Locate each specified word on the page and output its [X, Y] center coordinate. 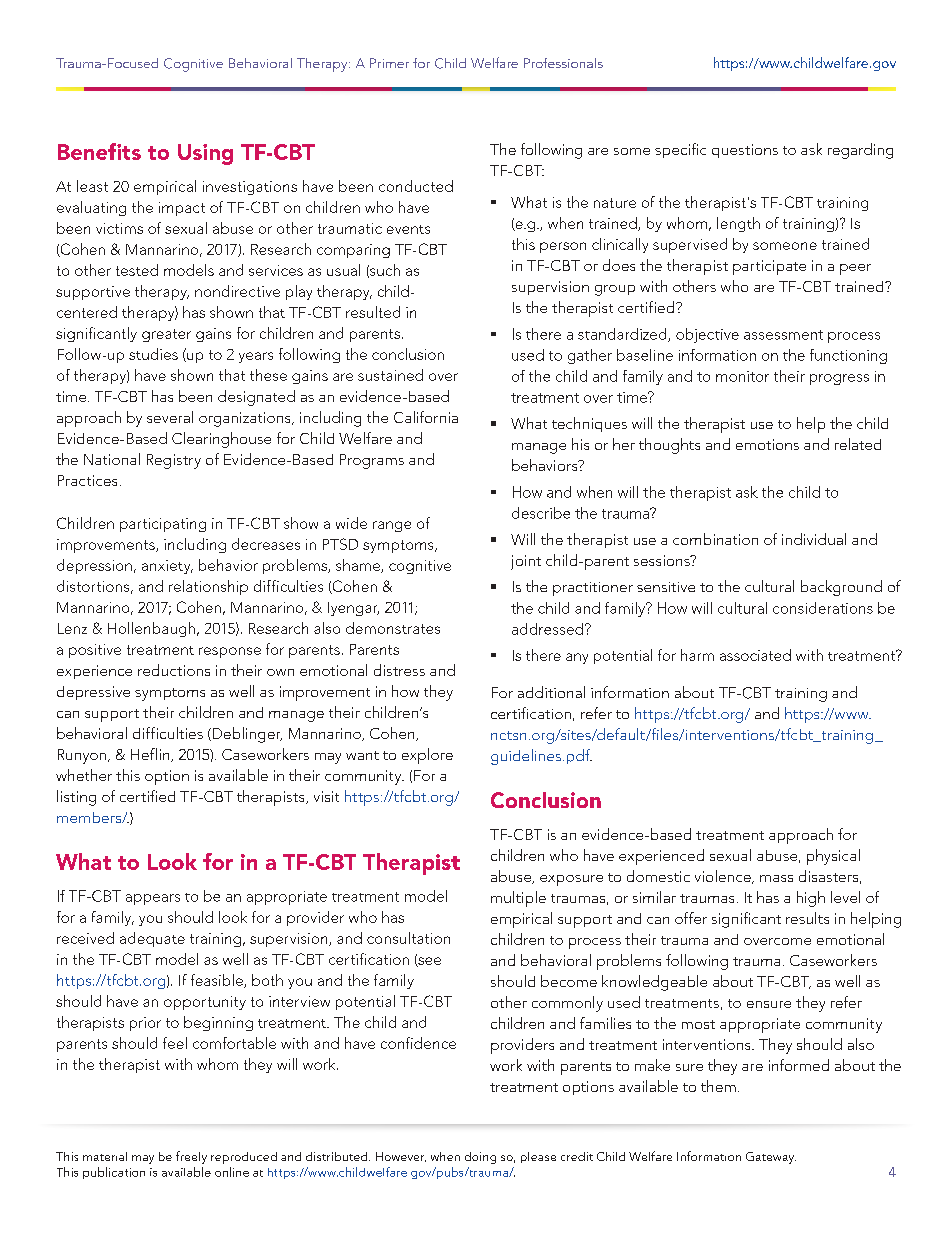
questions [745, 151]
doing [480, 1158]
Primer [389, 63]
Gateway [771, 1158]
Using [205, 154]
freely [191, 1157]
